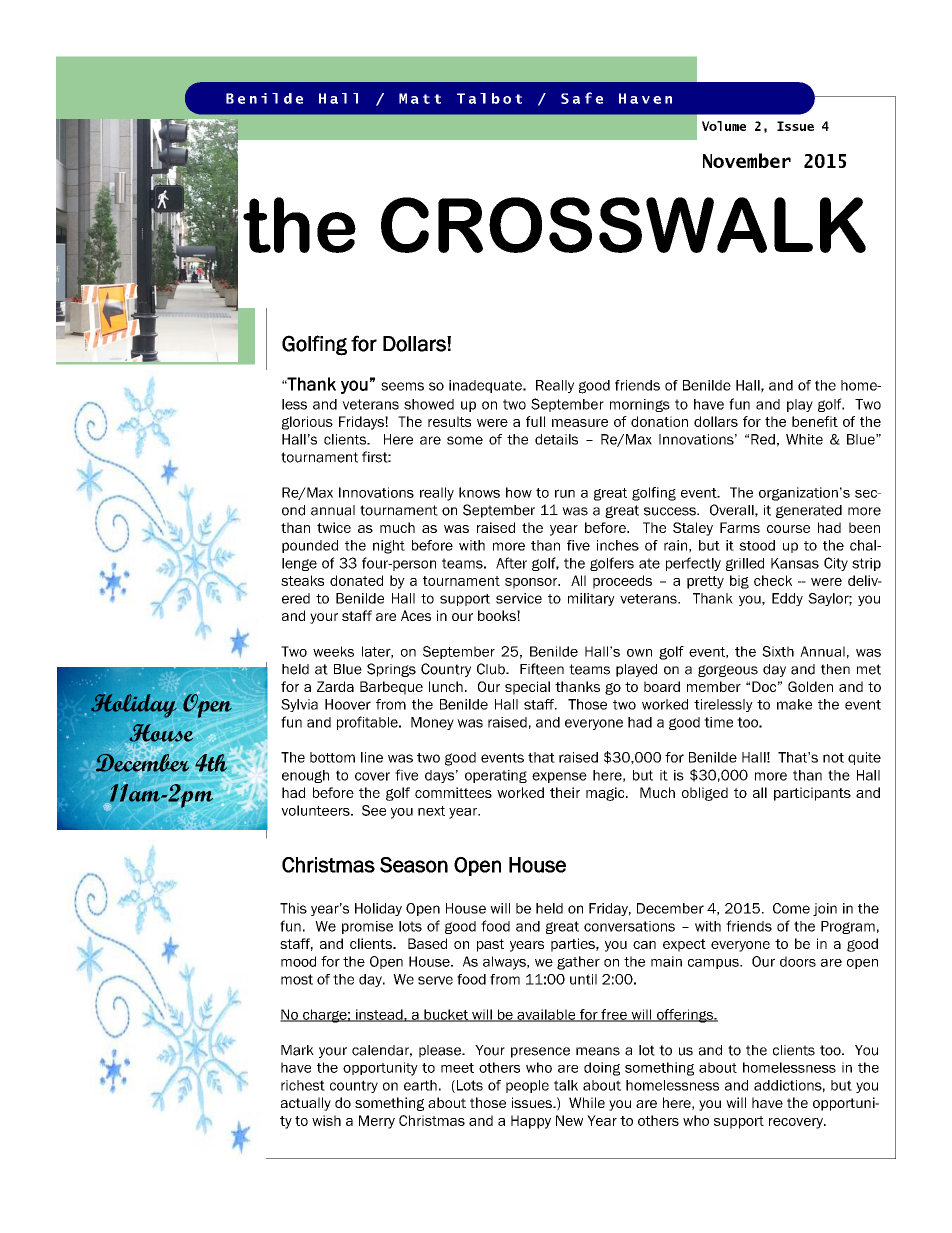  What do you see at coordinates (582, 98) in the screenshot?
I see `Safe` at bounding box center [582, 98].
